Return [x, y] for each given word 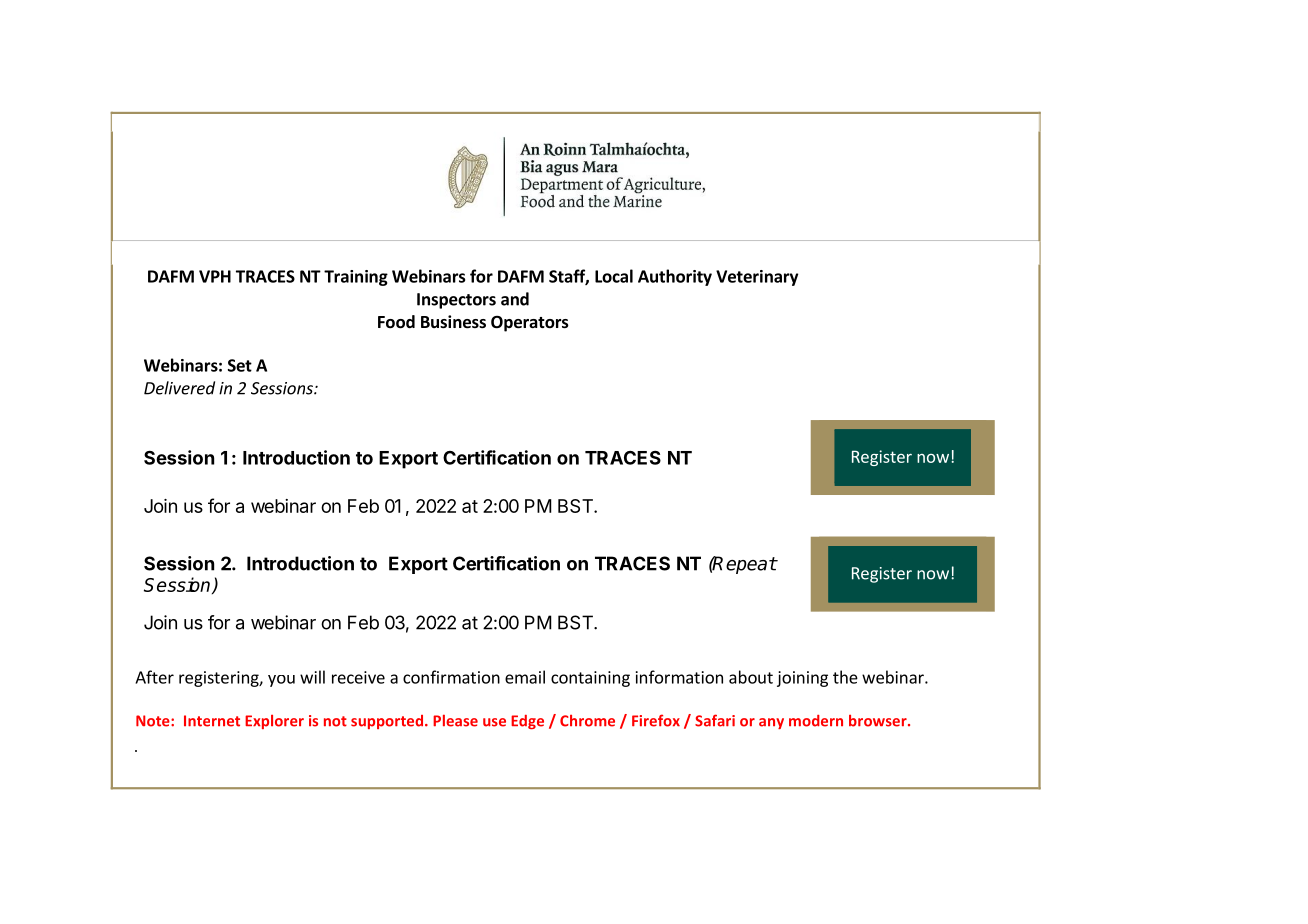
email [525, 677]
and [515, 299]
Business [453, 322]
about [751, 677]
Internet [212, 721]
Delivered [179, 388]
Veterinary [757, 278]
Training [356, 278]
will [312, 677]
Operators [530, 324]
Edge [527, 722]
